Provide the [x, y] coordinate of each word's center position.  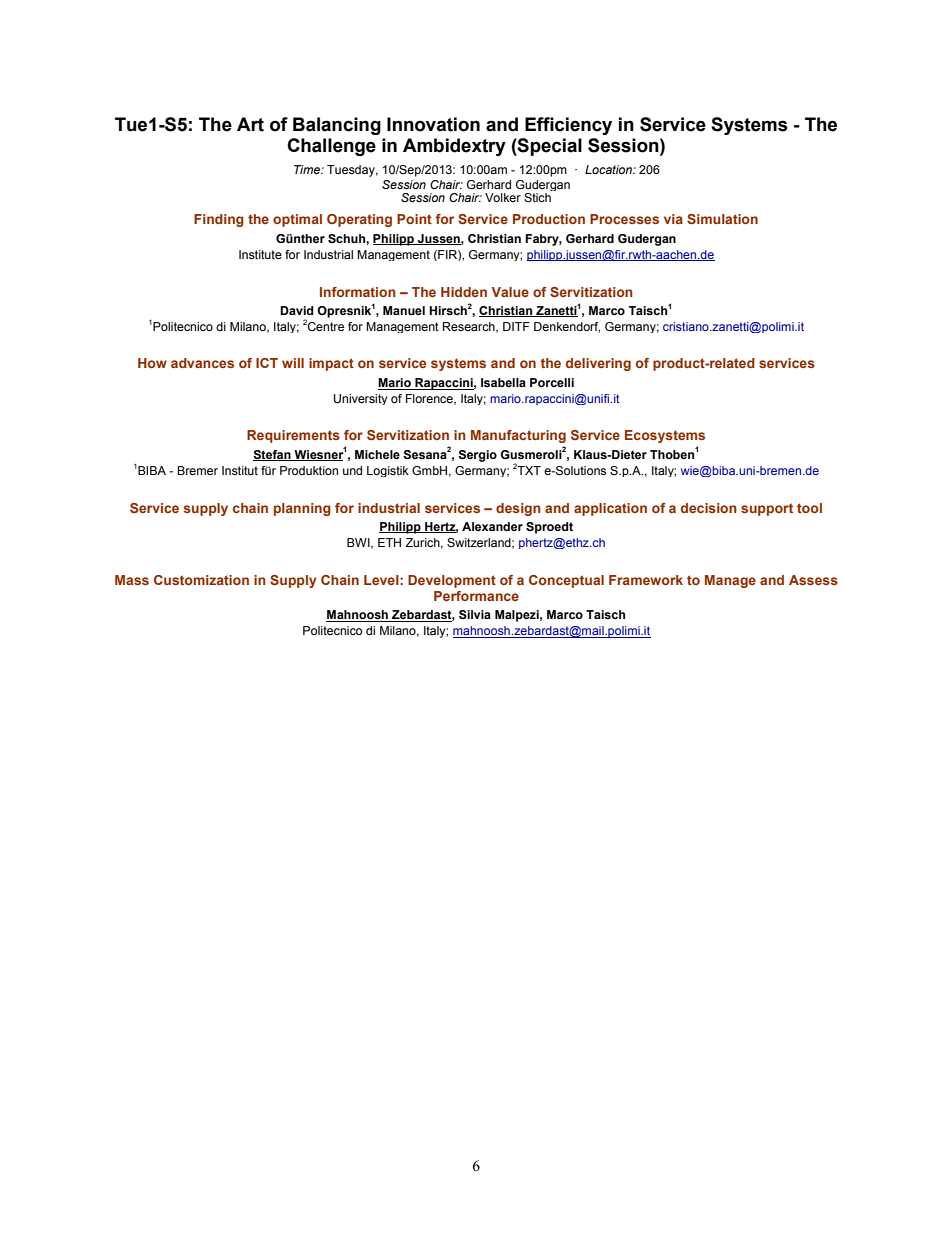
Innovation [433, 124]
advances [202, 363]
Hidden [464, 292]
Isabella [503, 382]
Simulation [722, 219]
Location [609, 169]
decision [709, 508]
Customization [201, 580]
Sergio [477, 456]
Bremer [197, 470]
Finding [219, 220]
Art [250, 124]
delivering [598, 364]
